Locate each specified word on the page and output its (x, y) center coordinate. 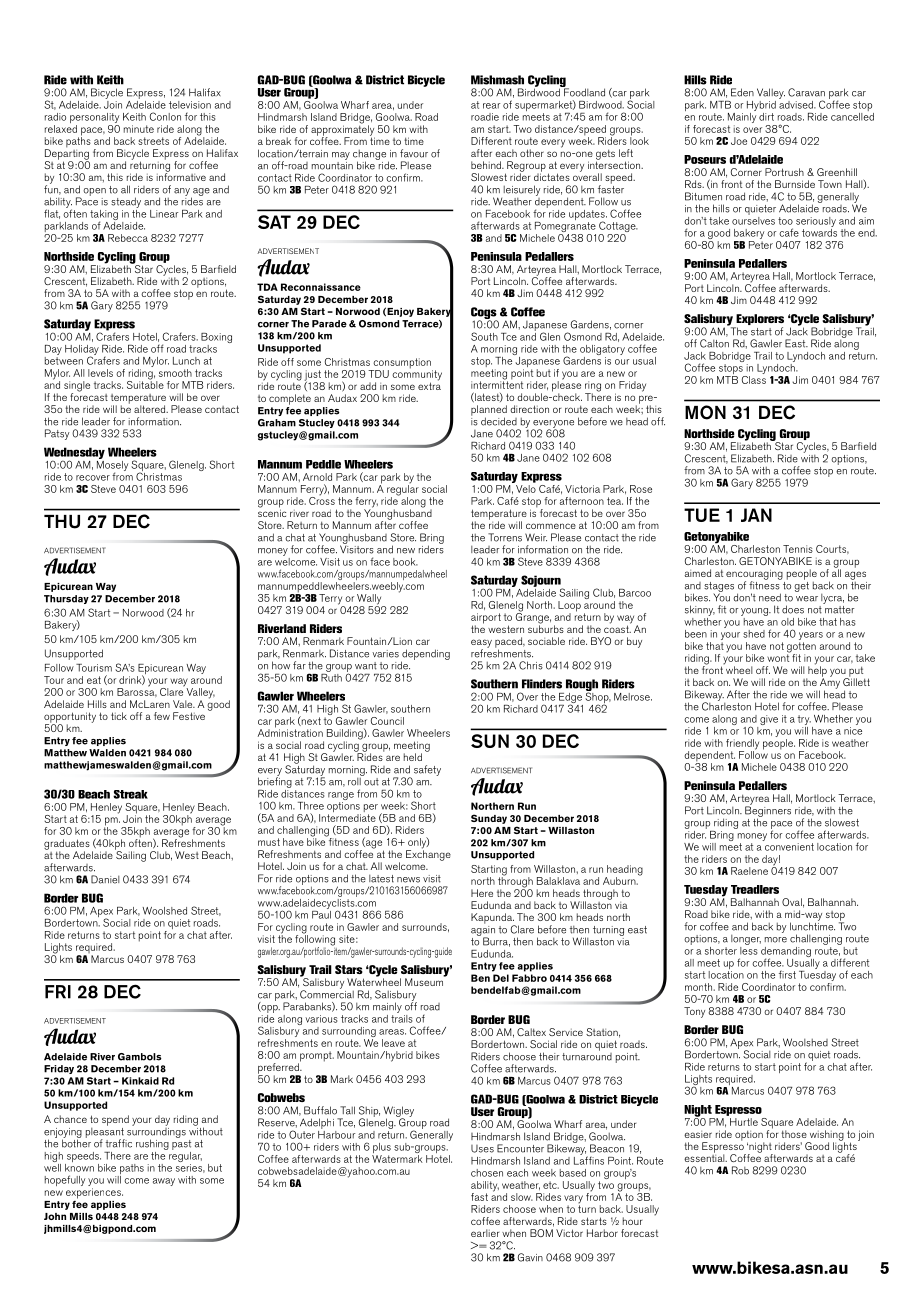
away (164, 1182)
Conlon (165, 116)
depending (425, 655)
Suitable (145, 384)
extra (429, 385)
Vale (184, 704)
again (483, 930)
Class (754, 378)
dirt (766, 117)
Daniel (105, 879)
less (749, 949)
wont (778, 657)
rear (491, 106)
